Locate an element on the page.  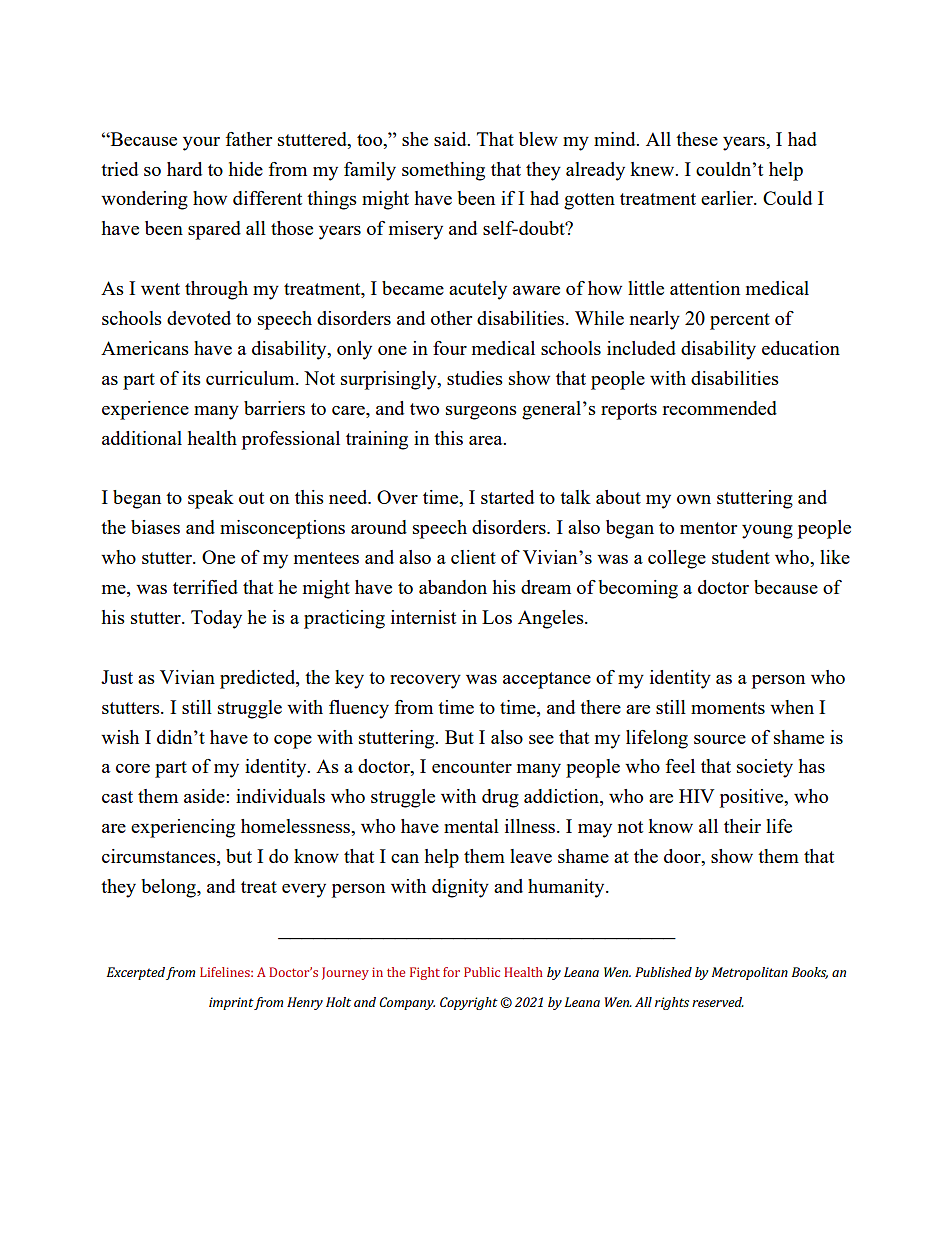
client is located at coordinates (473, 557).
